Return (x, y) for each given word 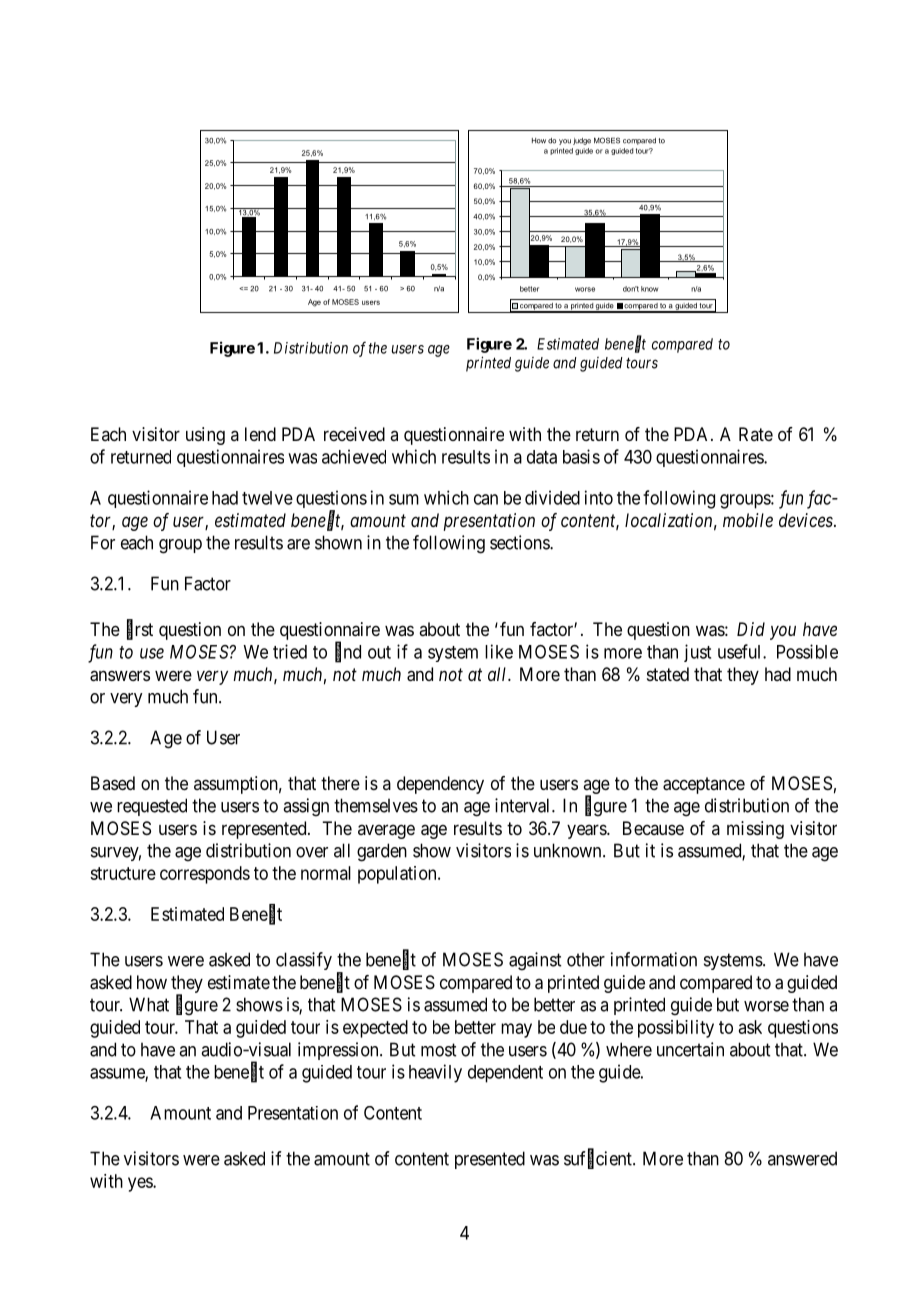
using (205, 436)
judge (582, 141)
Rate (756, 434)
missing (755, 830)
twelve (267, 498)
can (486, 499)
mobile (748, 520)
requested (152, 807)
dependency (440, 785)
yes (141, 1184)
